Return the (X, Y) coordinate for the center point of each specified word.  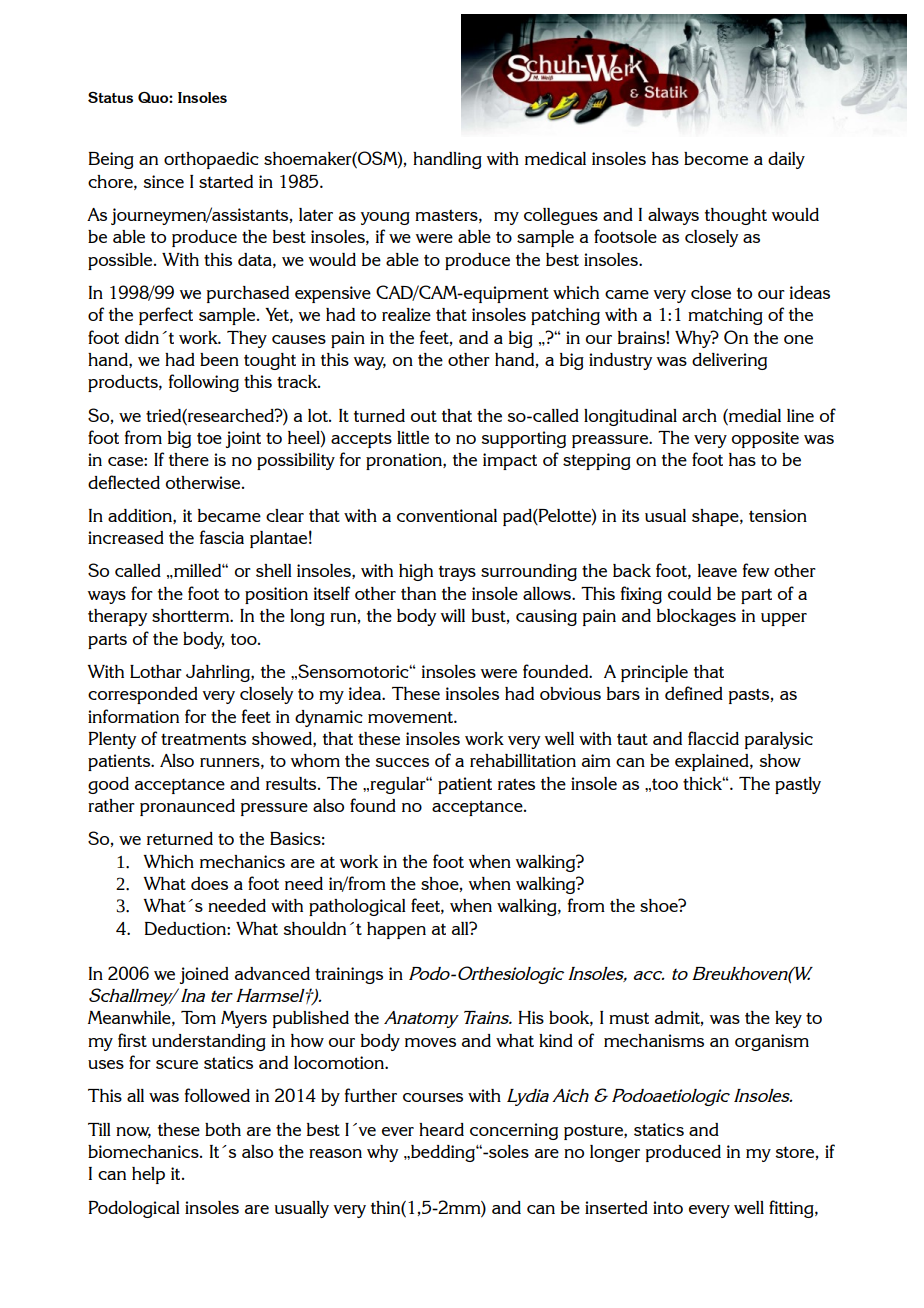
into (668, 1207)
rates (516, 784)
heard (441, 1129)
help (148, 1175)
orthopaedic (211, 160)
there (189, 459)
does (209, 883)
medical (555, 158)
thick (704, 783)
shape (716, 517)
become (716, 158)
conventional (447, 515)
